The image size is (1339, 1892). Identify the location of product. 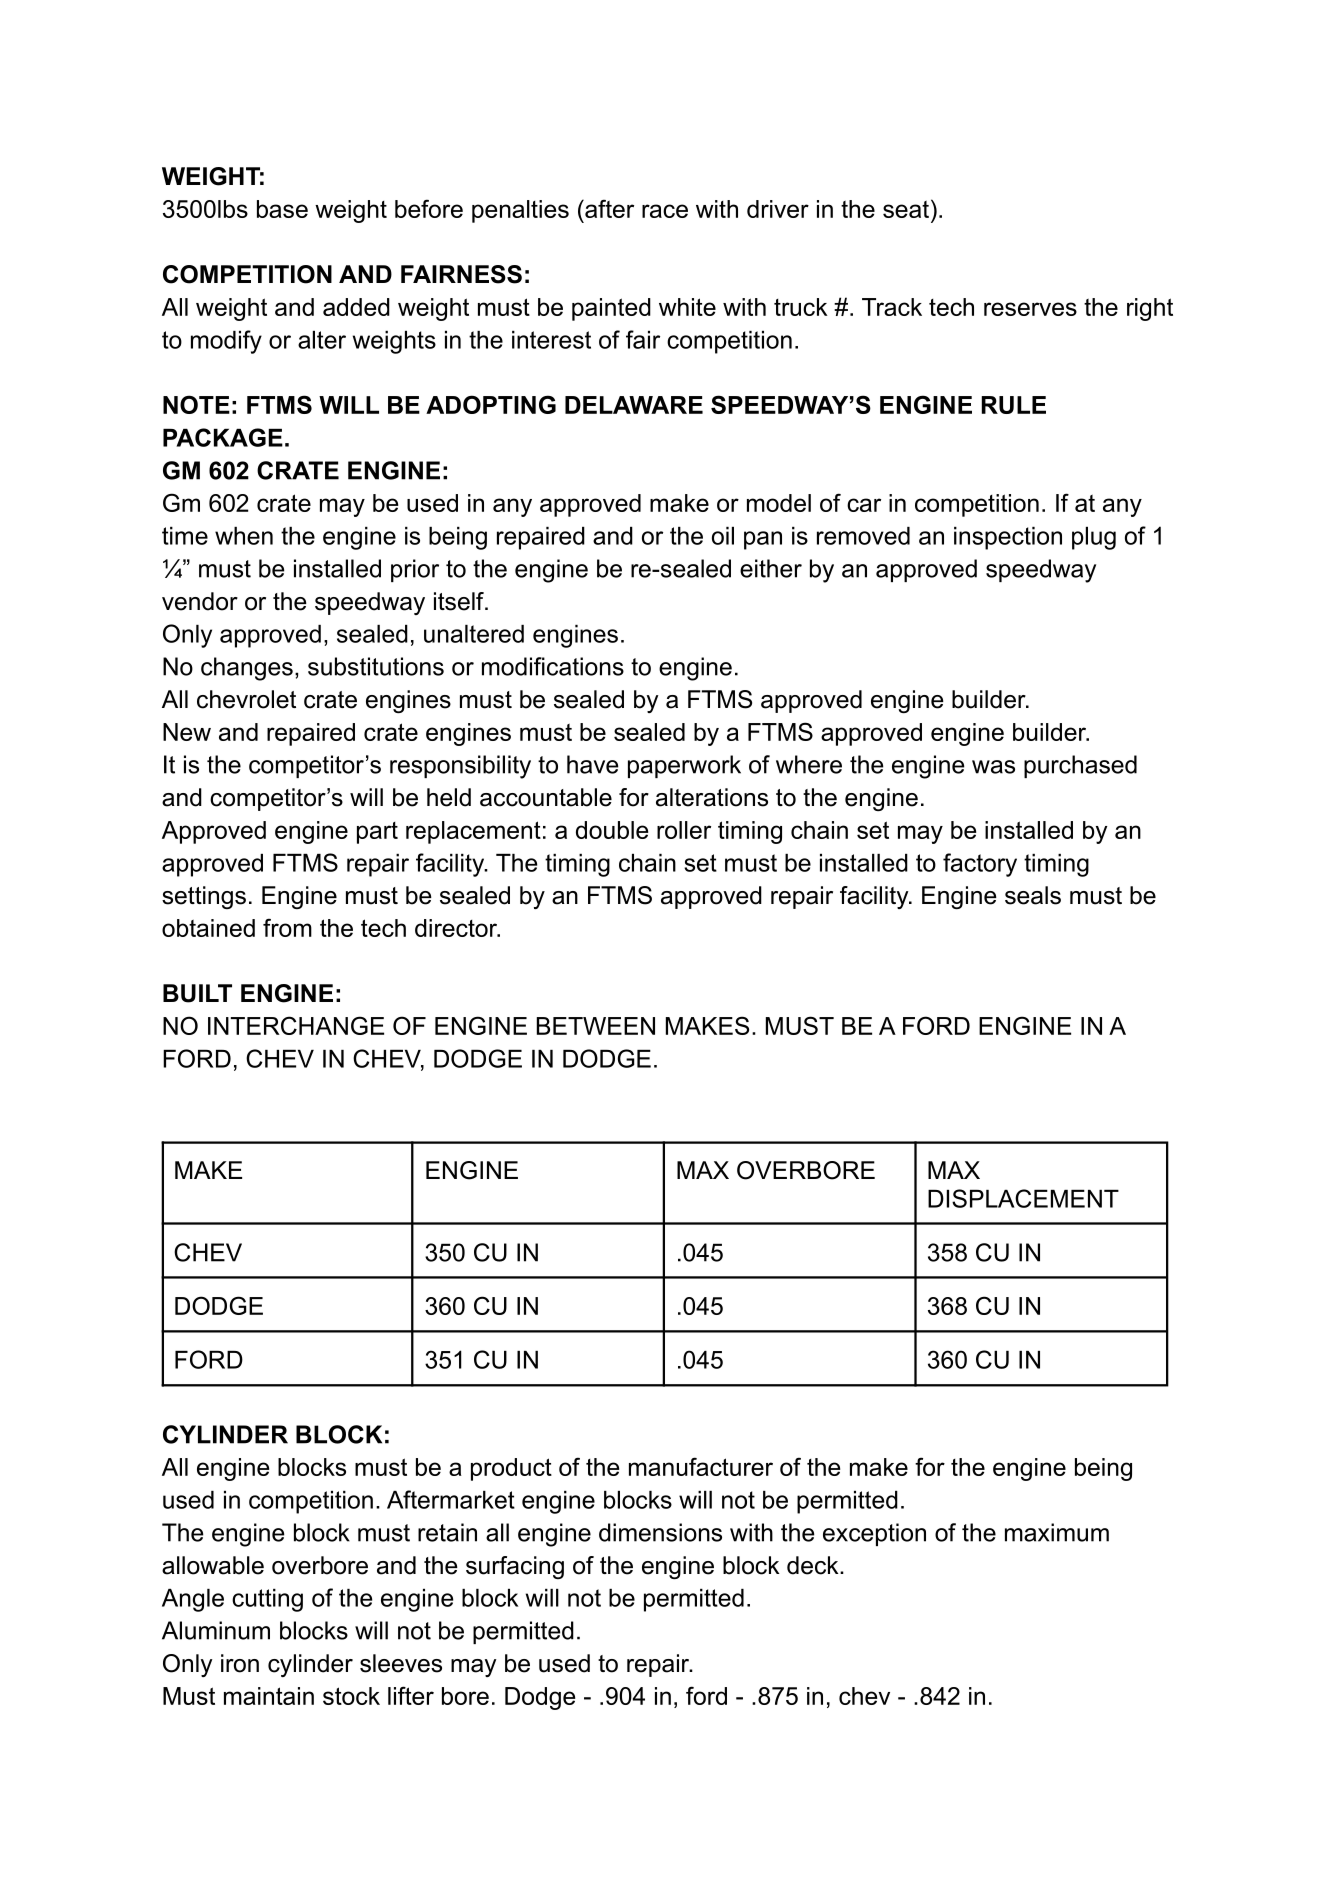
(511, 1469).
